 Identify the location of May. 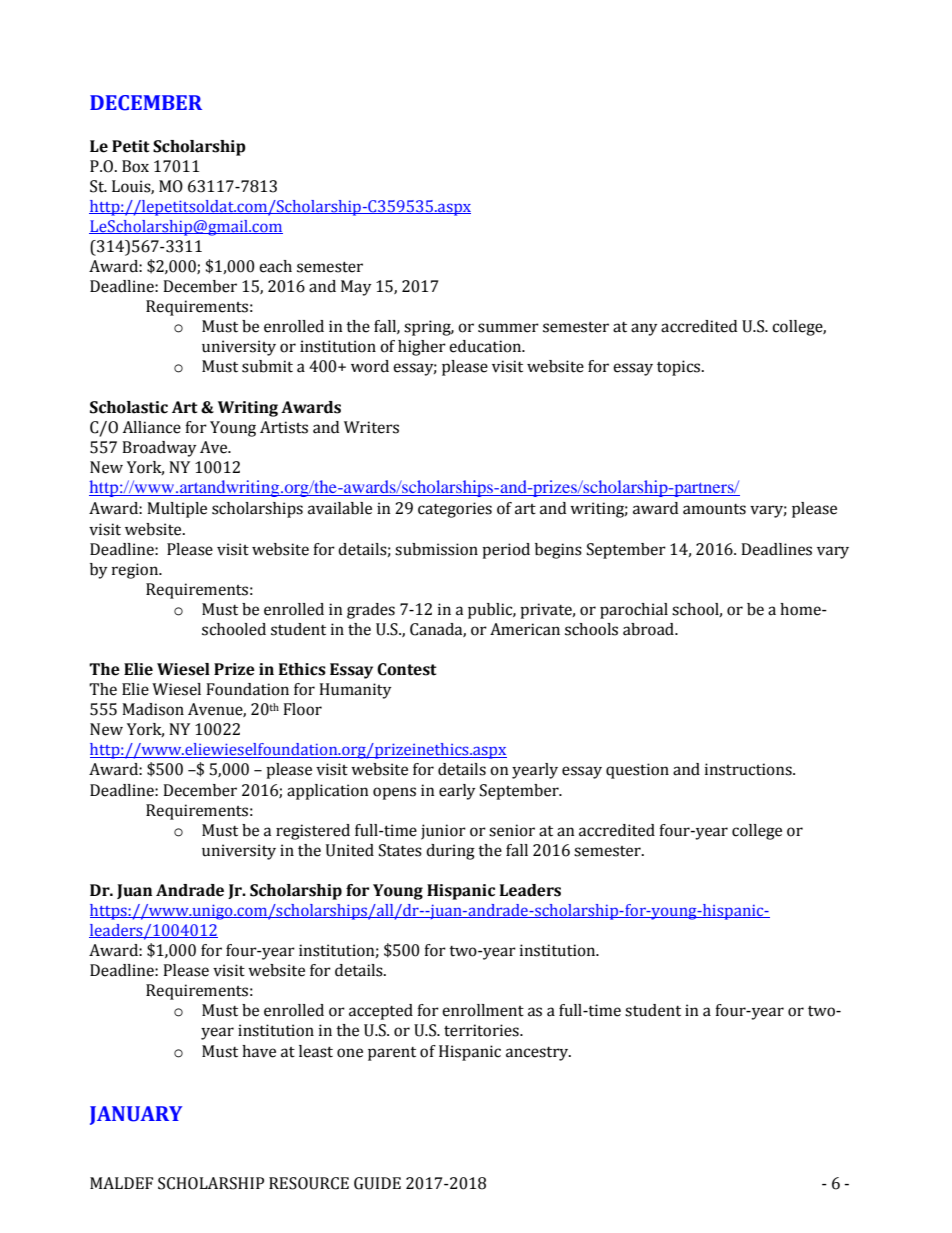
(356, 288).
